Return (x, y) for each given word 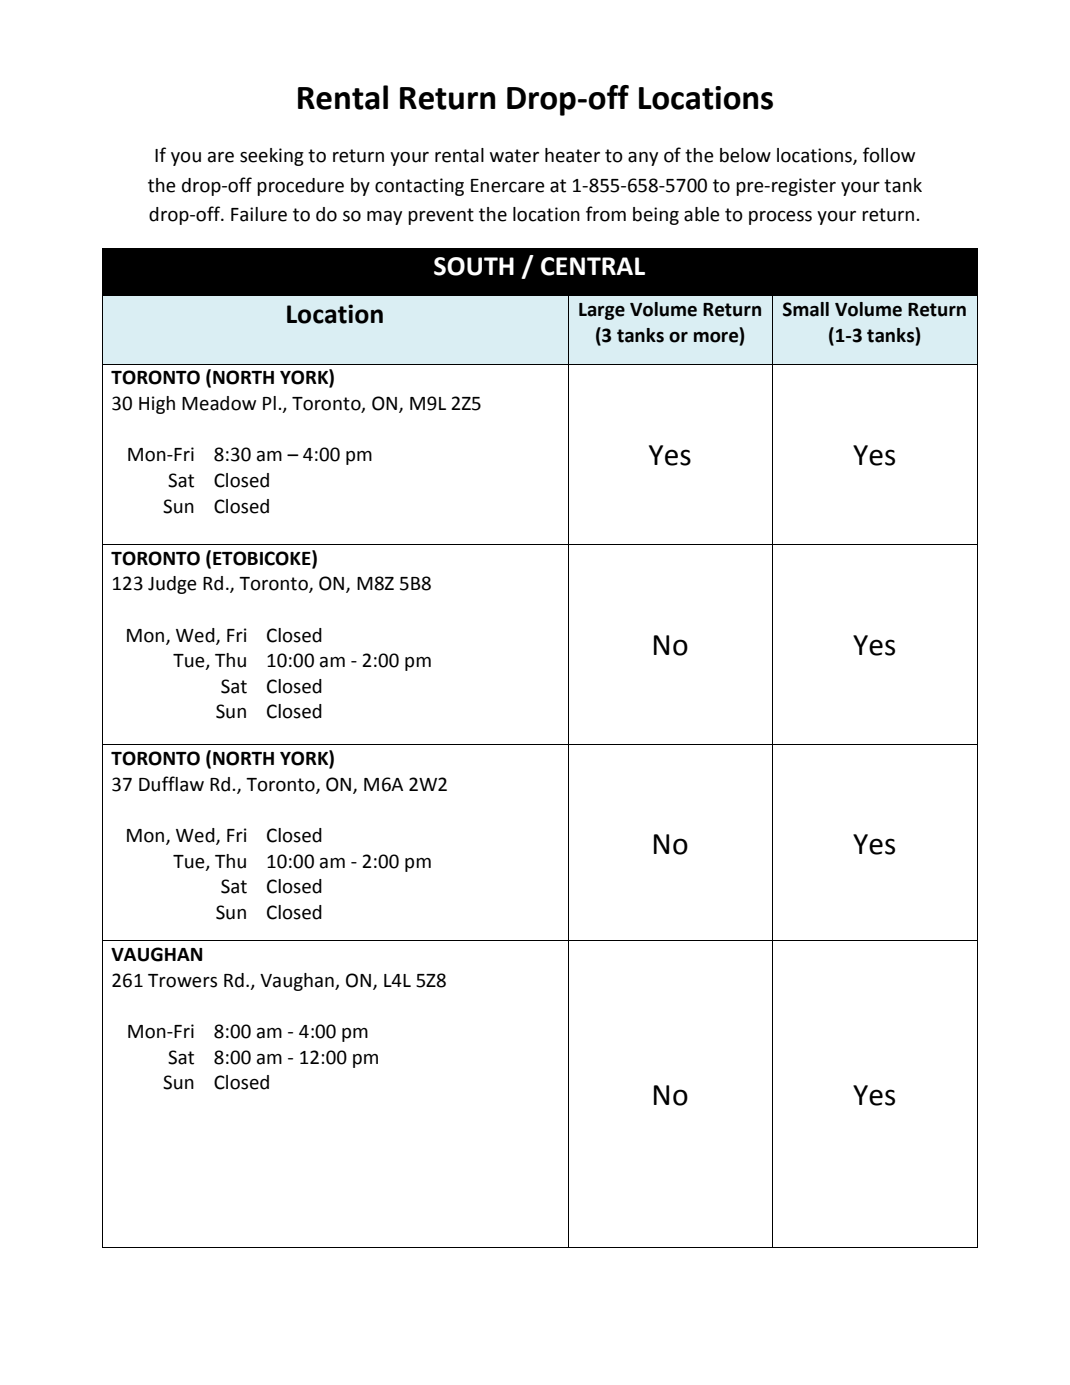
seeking (272, 157)
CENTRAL (593, 266)
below (745, 155)
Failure (259, 214)
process (780, 218)
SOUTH (474, 266)
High (157, 405)
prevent (441, 216)
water (514, 156)
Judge (172, 585)
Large (602, 311)
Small (806, 309)
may (384, 218)
